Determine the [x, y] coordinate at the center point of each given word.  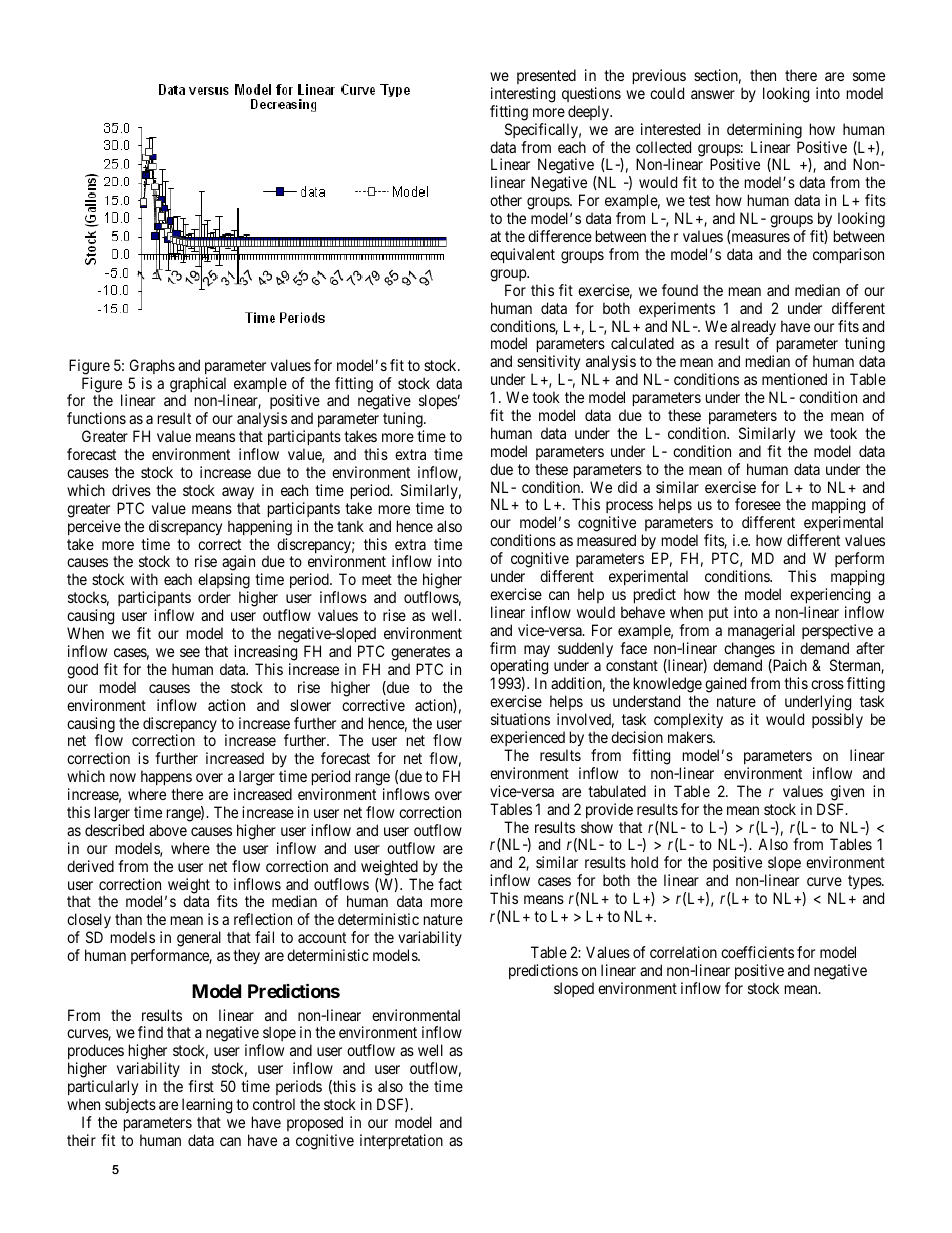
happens [166, 779]
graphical [199, 386]
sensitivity [550, 364]
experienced [527, 738]
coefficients [757, 952]
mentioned [794, 379]
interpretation [401, 1141]
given [847, 793]
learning [207, 1106]
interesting [523, 95]
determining [764, 131]
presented [546, 76]
